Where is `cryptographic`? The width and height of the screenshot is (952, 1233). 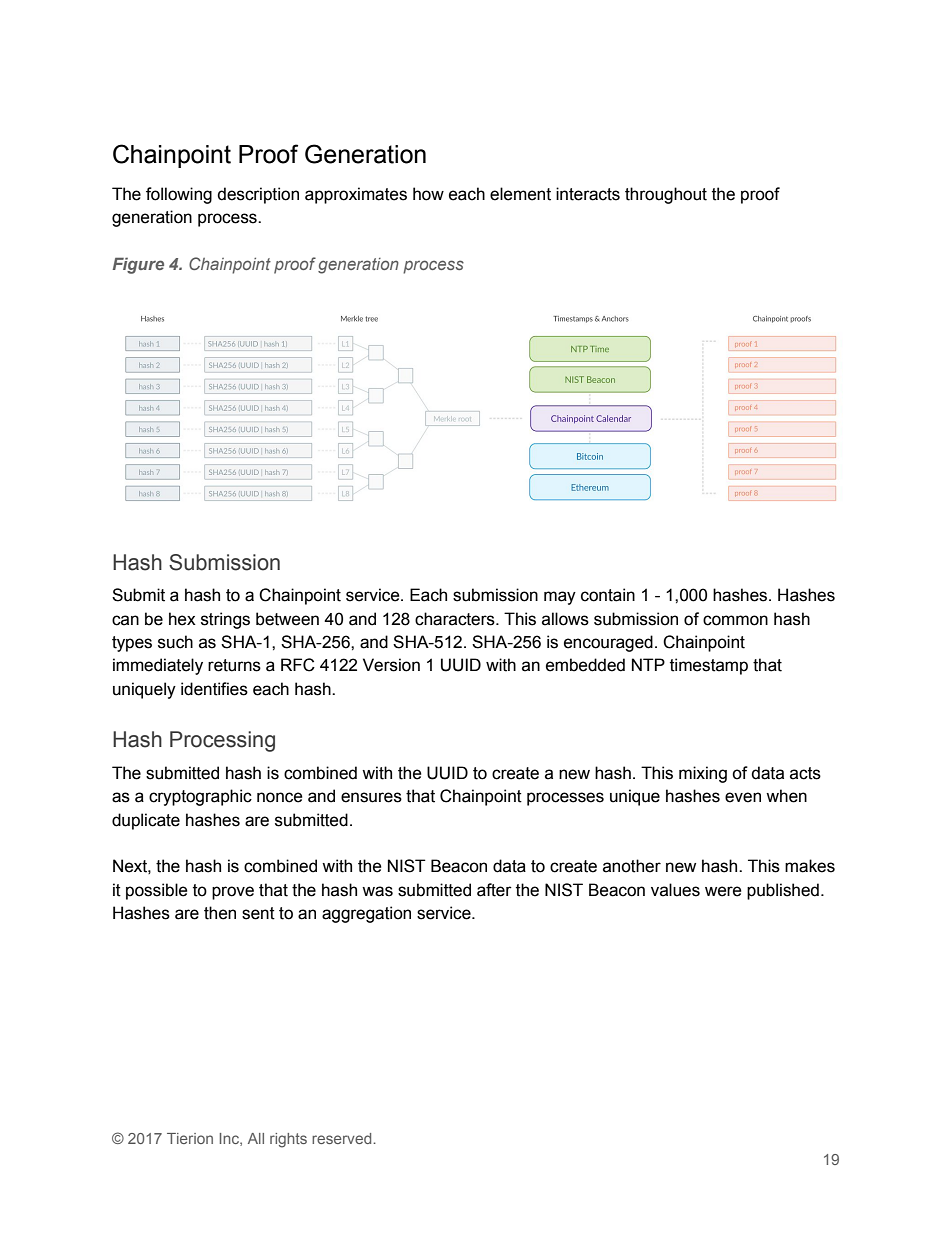 cryptographic is located at coordinates (200, 797).
